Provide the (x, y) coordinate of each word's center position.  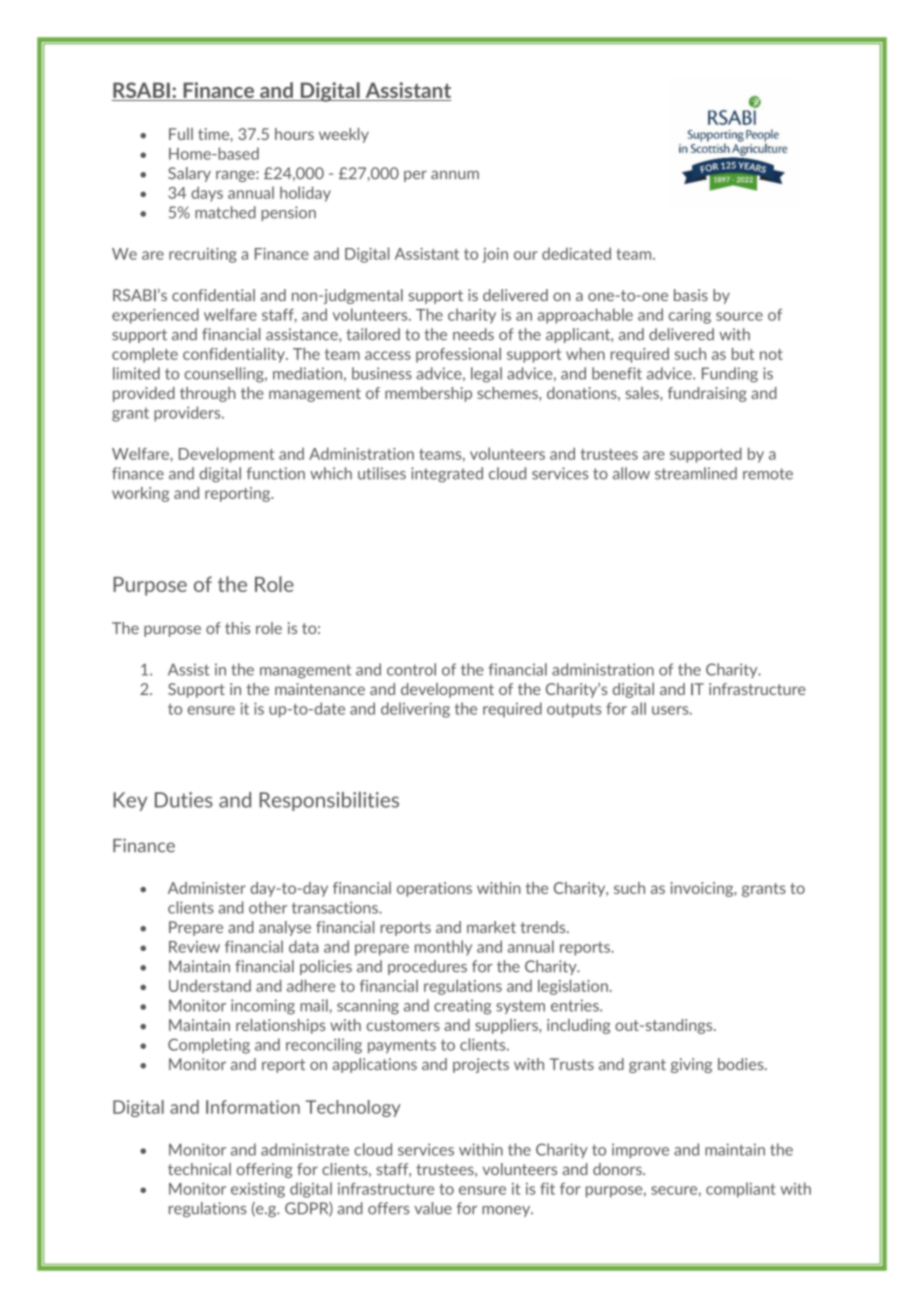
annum (455, 175)
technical (199, 1169)
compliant (741, 1190)
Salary (189, 174)
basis (691, 295)
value (433, 1208)
